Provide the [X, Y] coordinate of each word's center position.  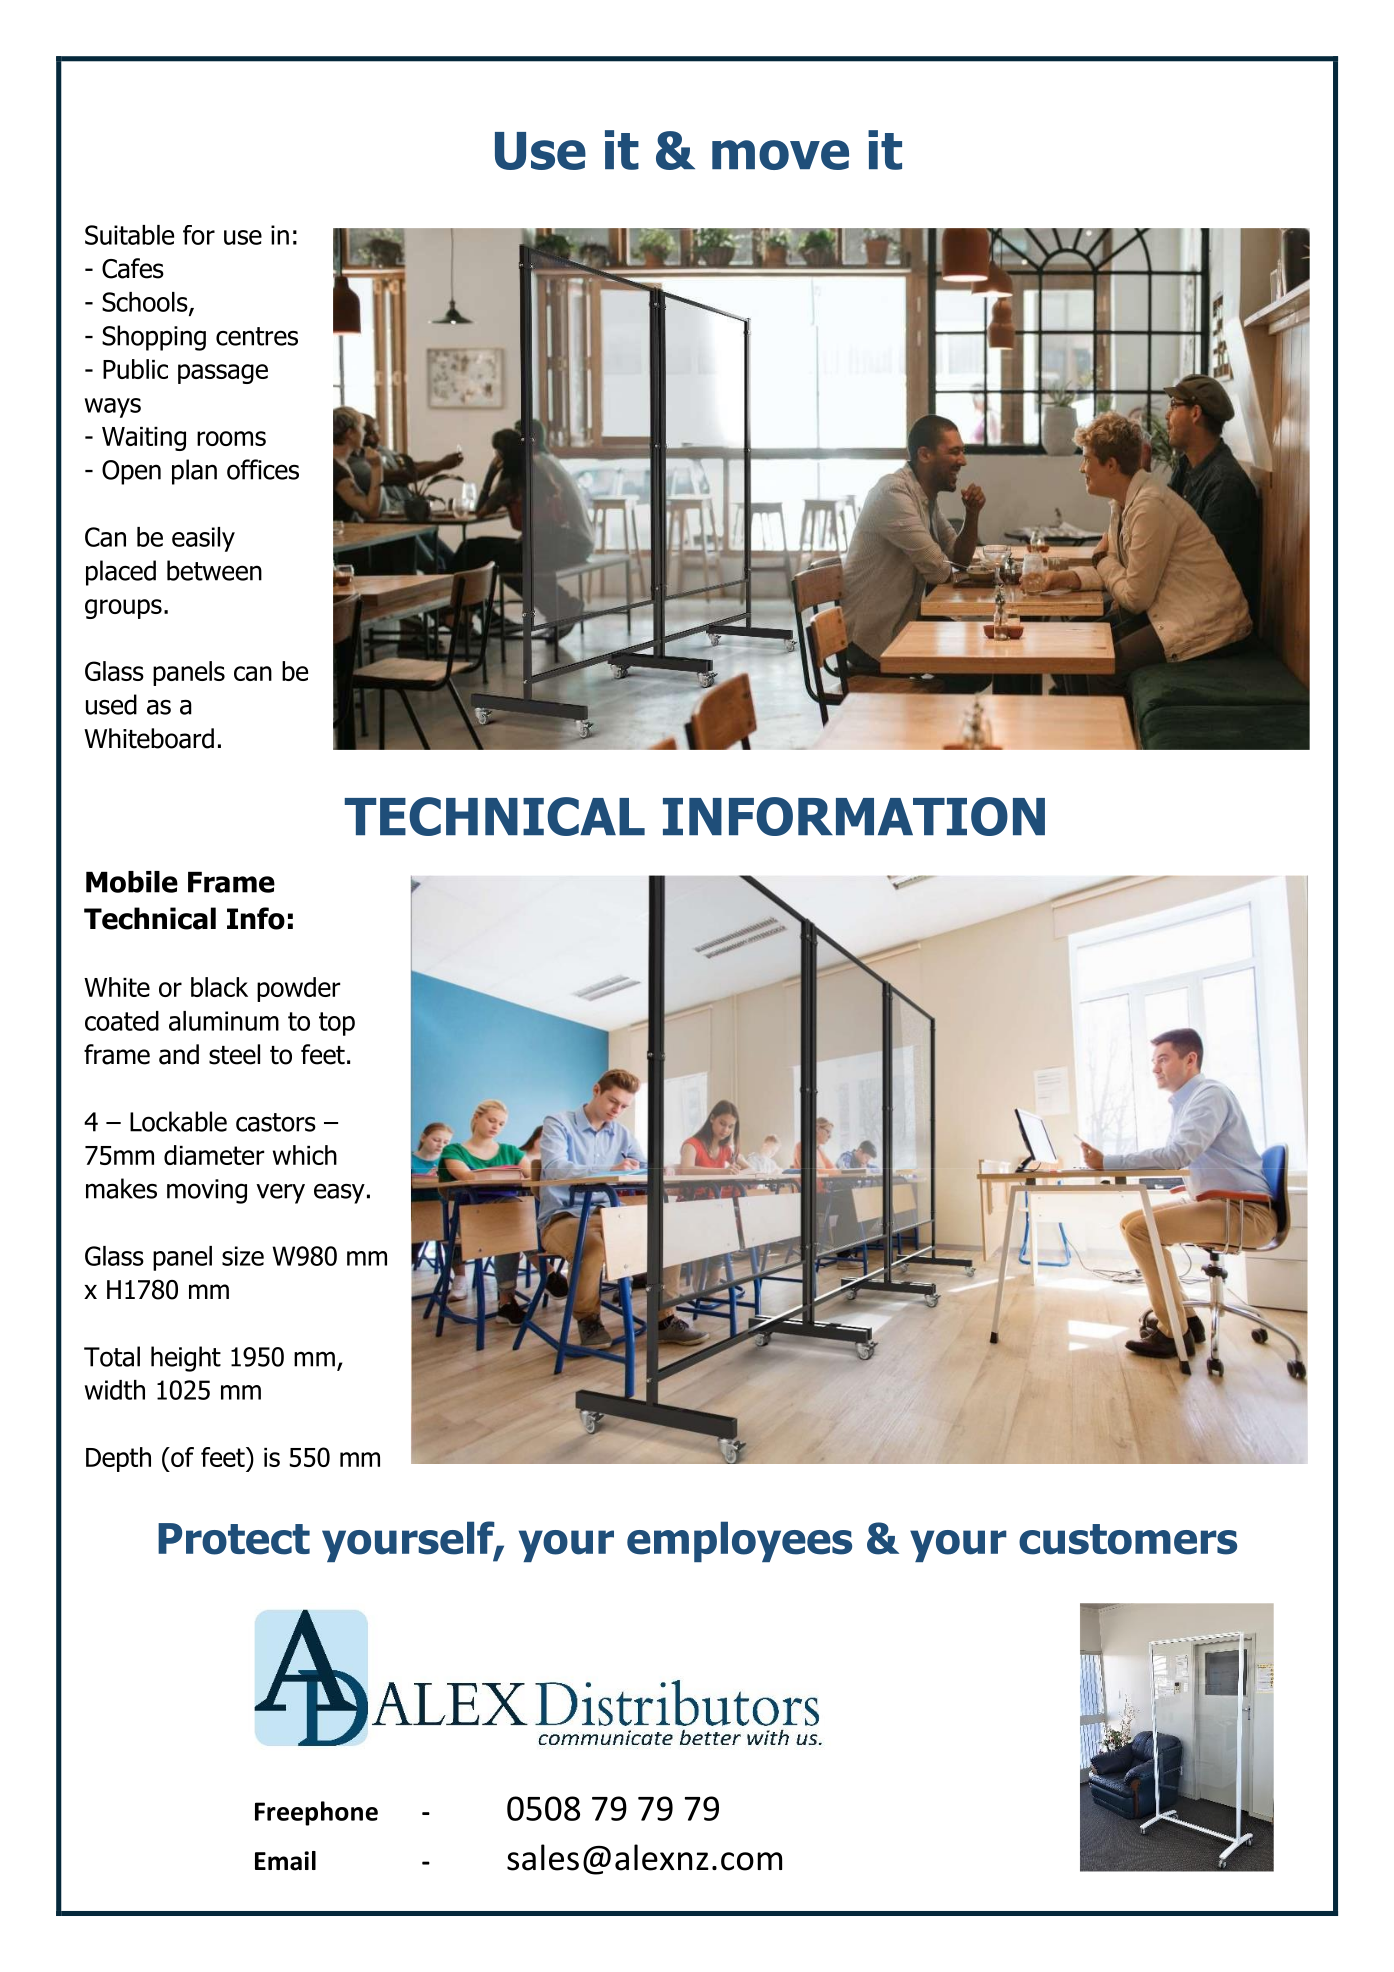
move [780, 155]
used [111, 704]
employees [739, 1541]
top [337, 1024]
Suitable [129, 235]
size [243, 1256]
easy [339, 1193]
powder [298, 989]
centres [257, 336]
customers [1128, 1539]
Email [285, 1861]
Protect [234, 1539]
